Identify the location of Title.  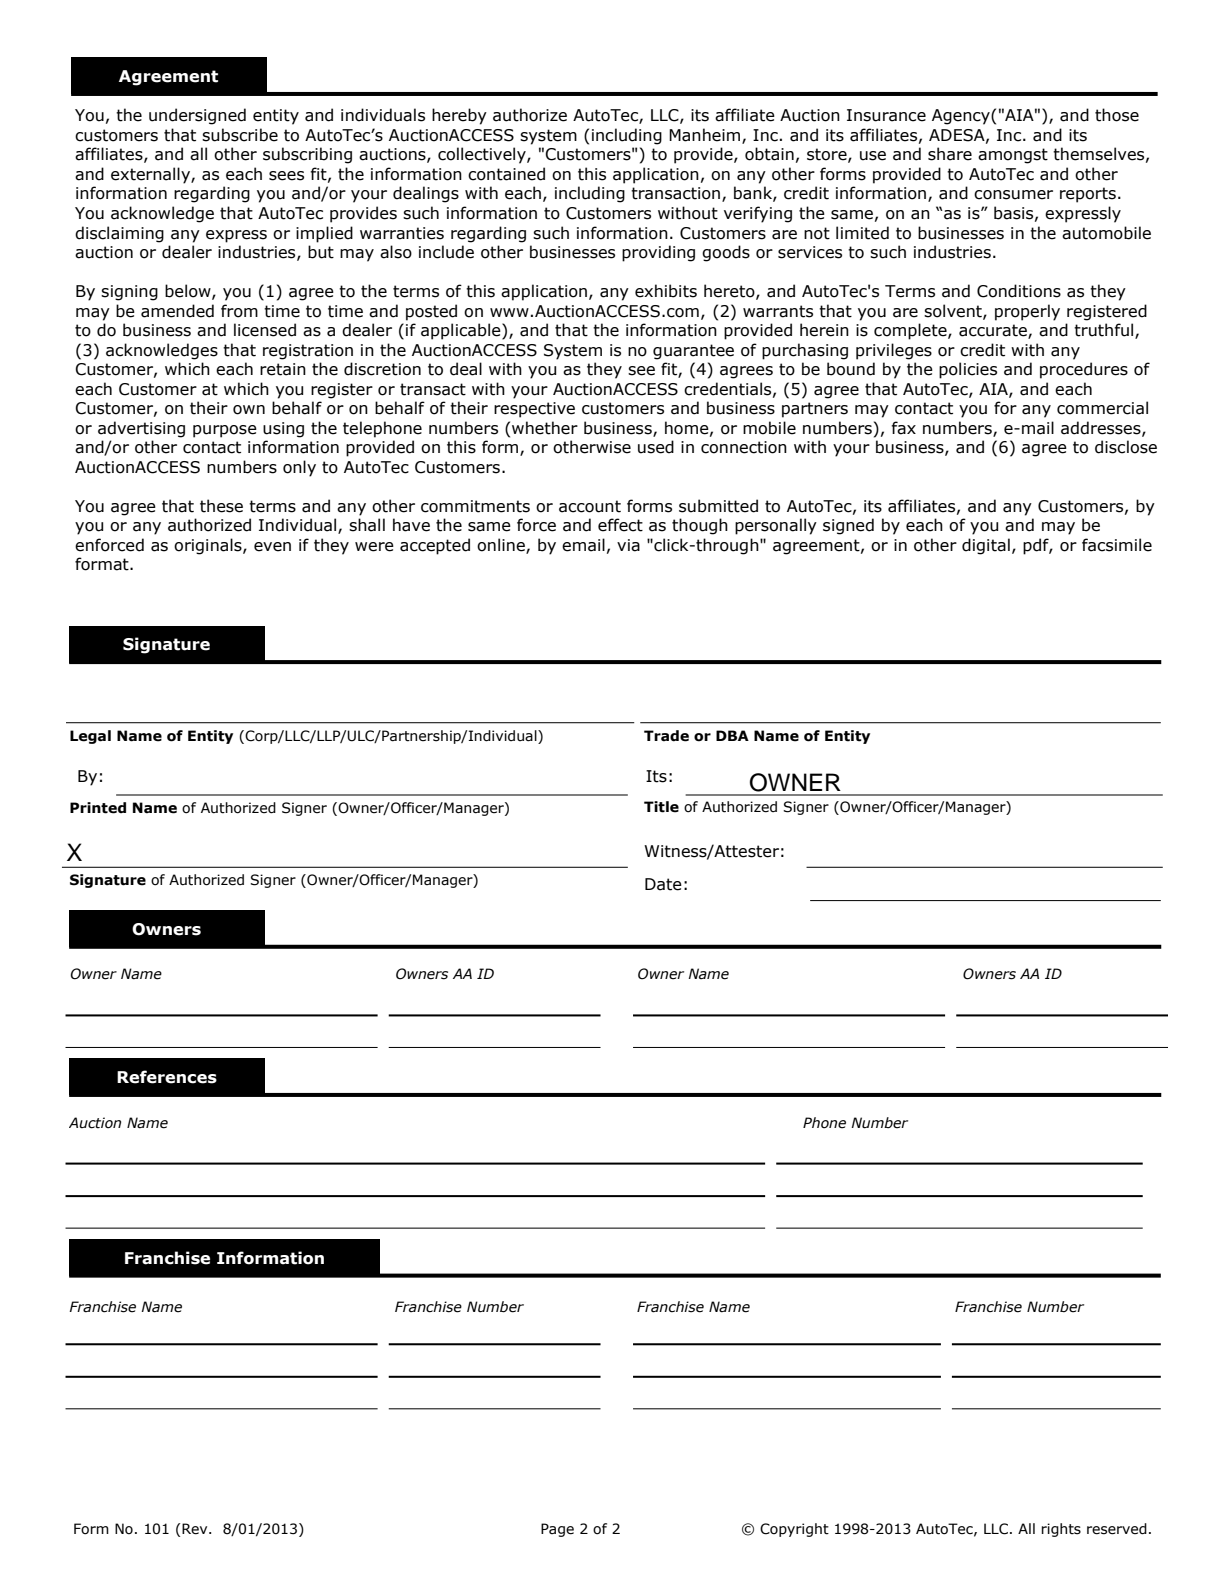
(661, 807).
